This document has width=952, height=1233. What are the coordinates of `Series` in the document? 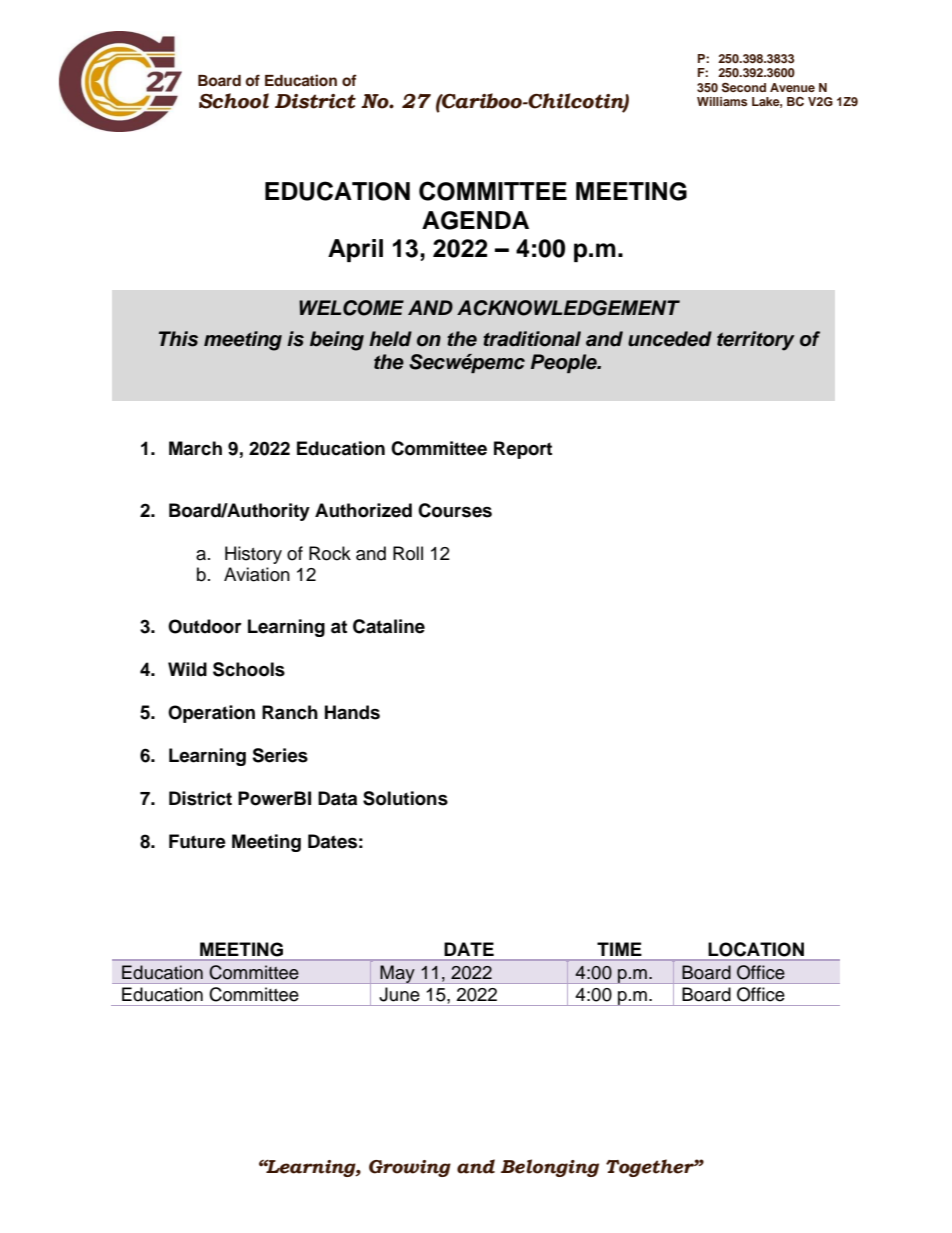 It's located at (280, 755).
